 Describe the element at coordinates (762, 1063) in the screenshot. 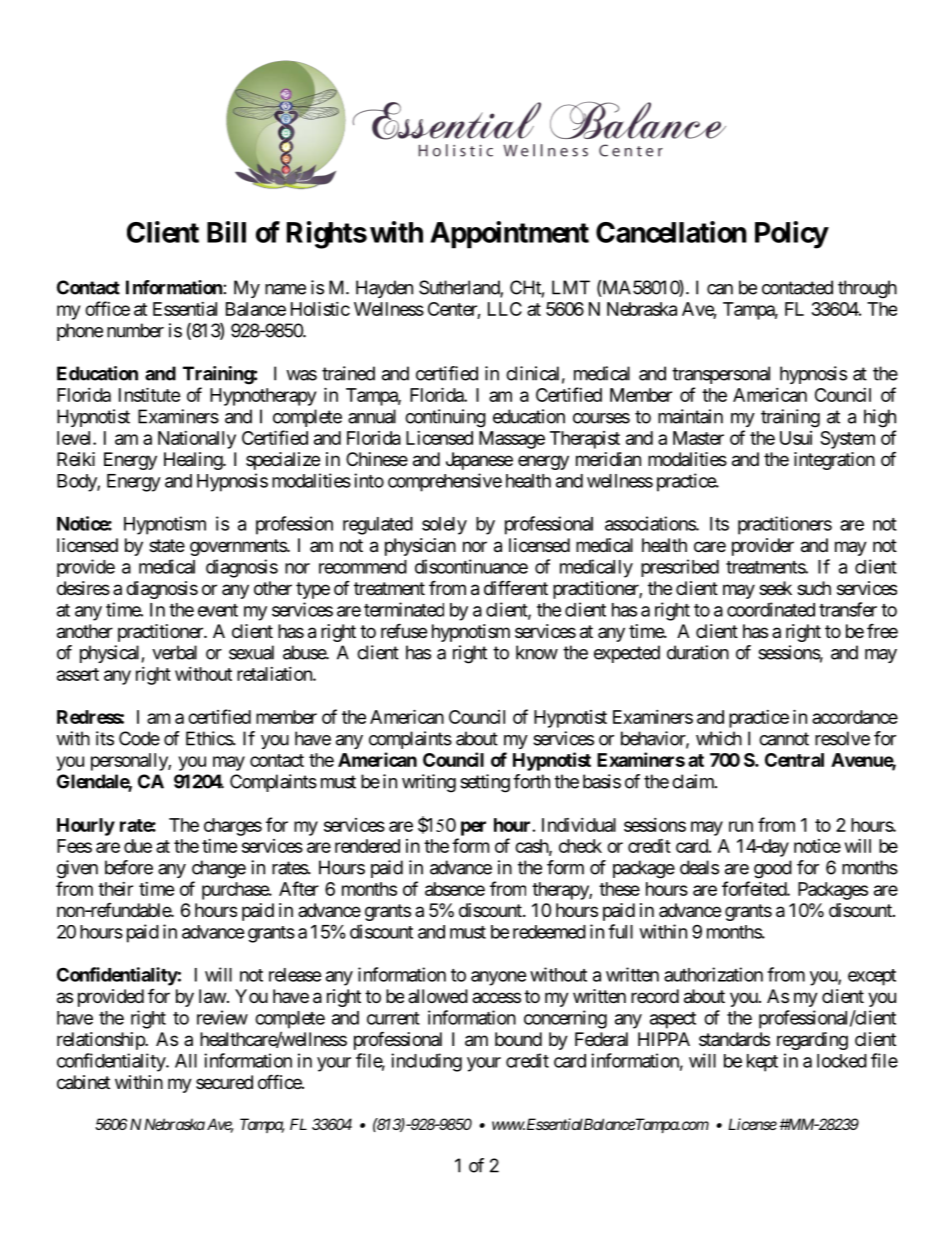

I see `kept` at that location.
